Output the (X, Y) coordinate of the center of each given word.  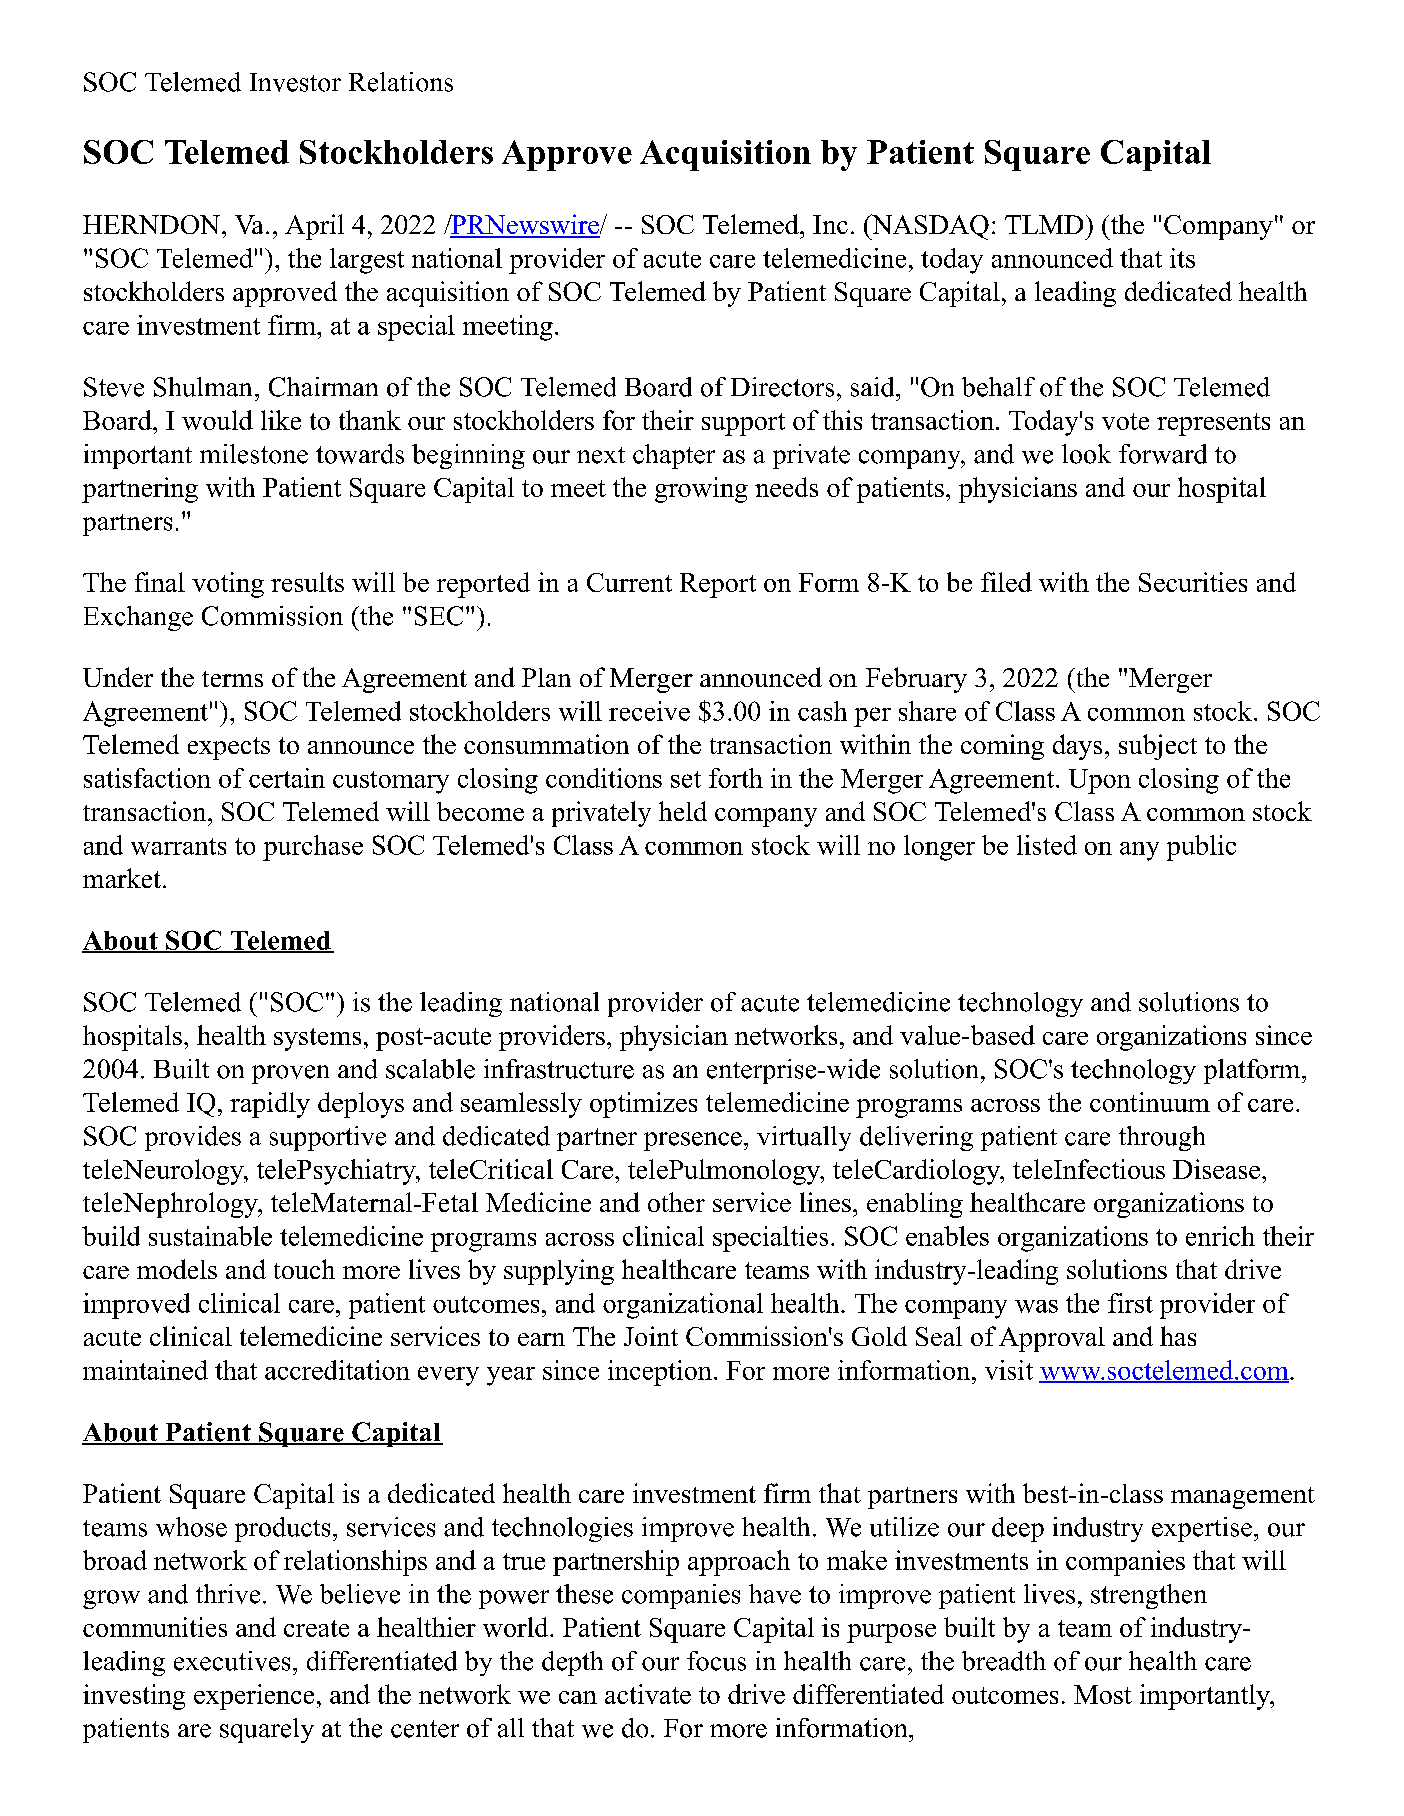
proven (290, 1074)
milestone (254, 454)
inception (660, 1373)
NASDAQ (929, 227)
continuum (1150, 1102)
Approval (1052, 1339)
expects (229, 748)
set (686, 779)
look (1086, 454)
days (1077, 747)
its (1182, 258)
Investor (295, 82)
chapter (674, 456)
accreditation (337, 1370)
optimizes (643, 1105)
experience (254, 1697)
